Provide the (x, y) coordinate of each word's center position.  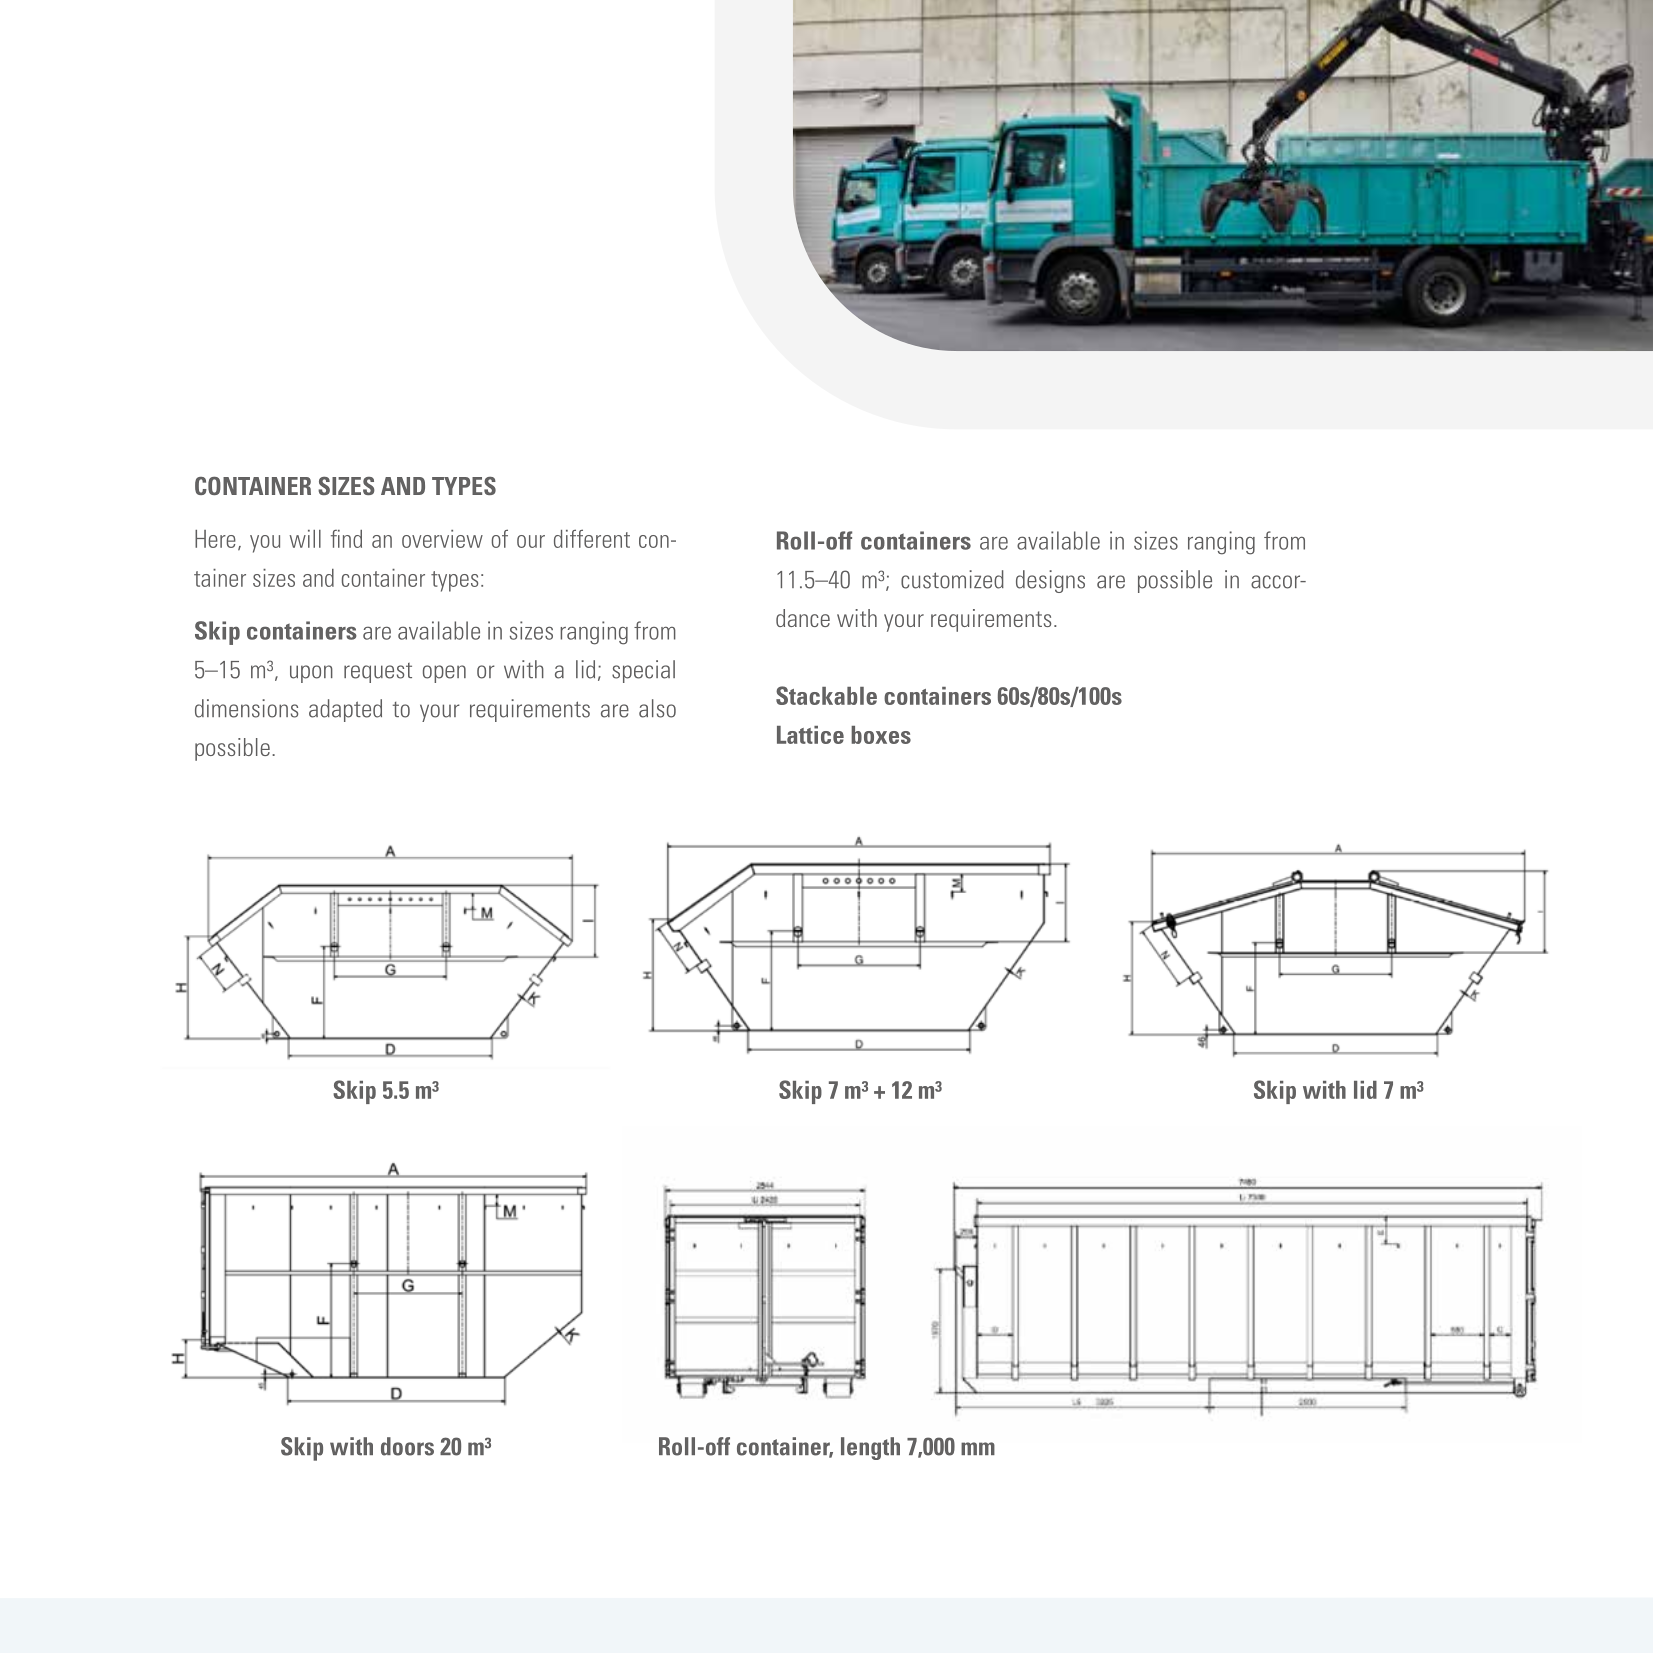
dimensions (246, 708)
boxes (881, 735)
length (870, 1448)
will (305, 539)
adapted (345, 710)
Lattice (810, 735)
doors (407, 1446)
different (592, 538)
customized (952, 579)
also (657, 708)
